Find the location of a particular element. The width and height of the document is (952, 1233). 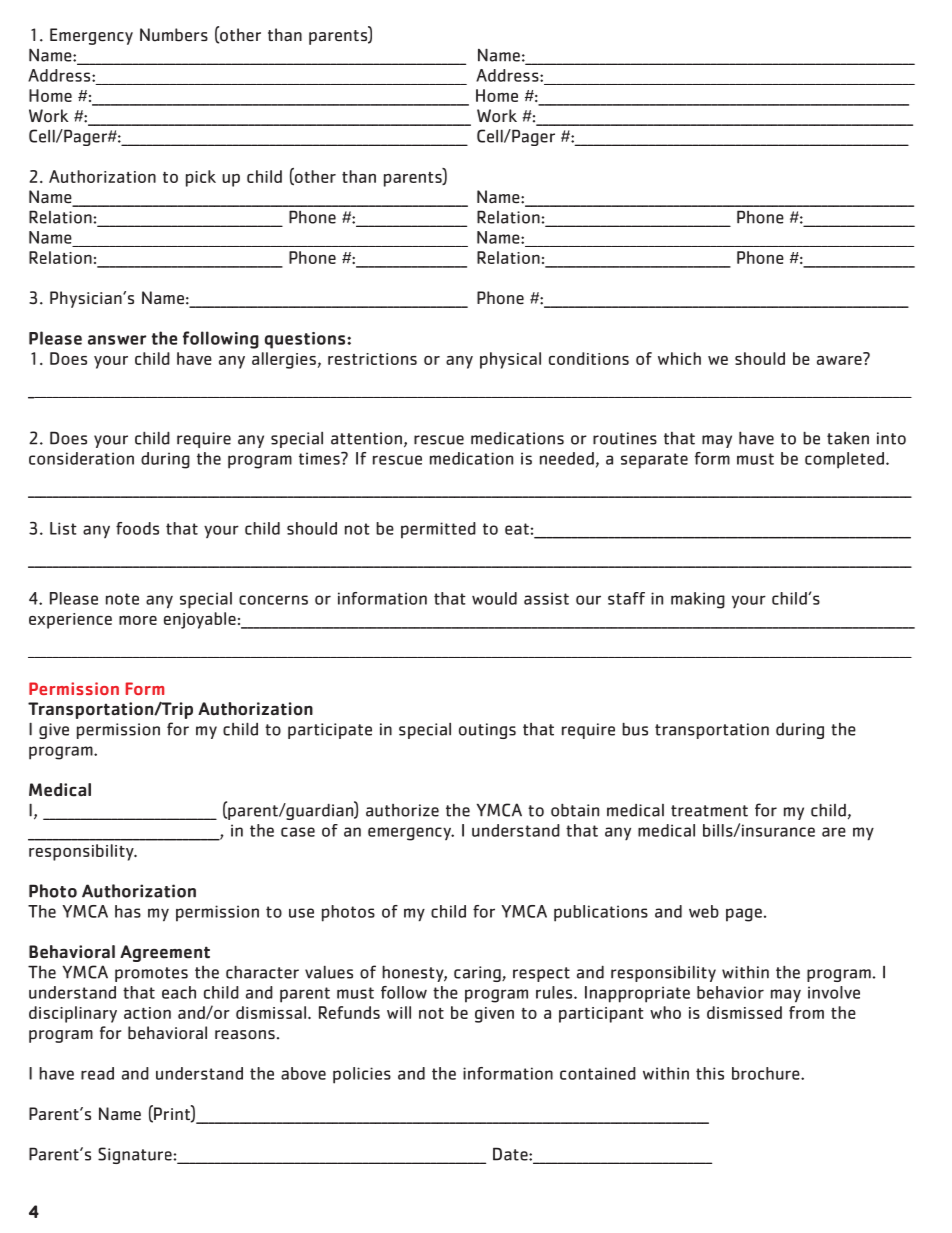

more is located at coordinates (138, 620).
